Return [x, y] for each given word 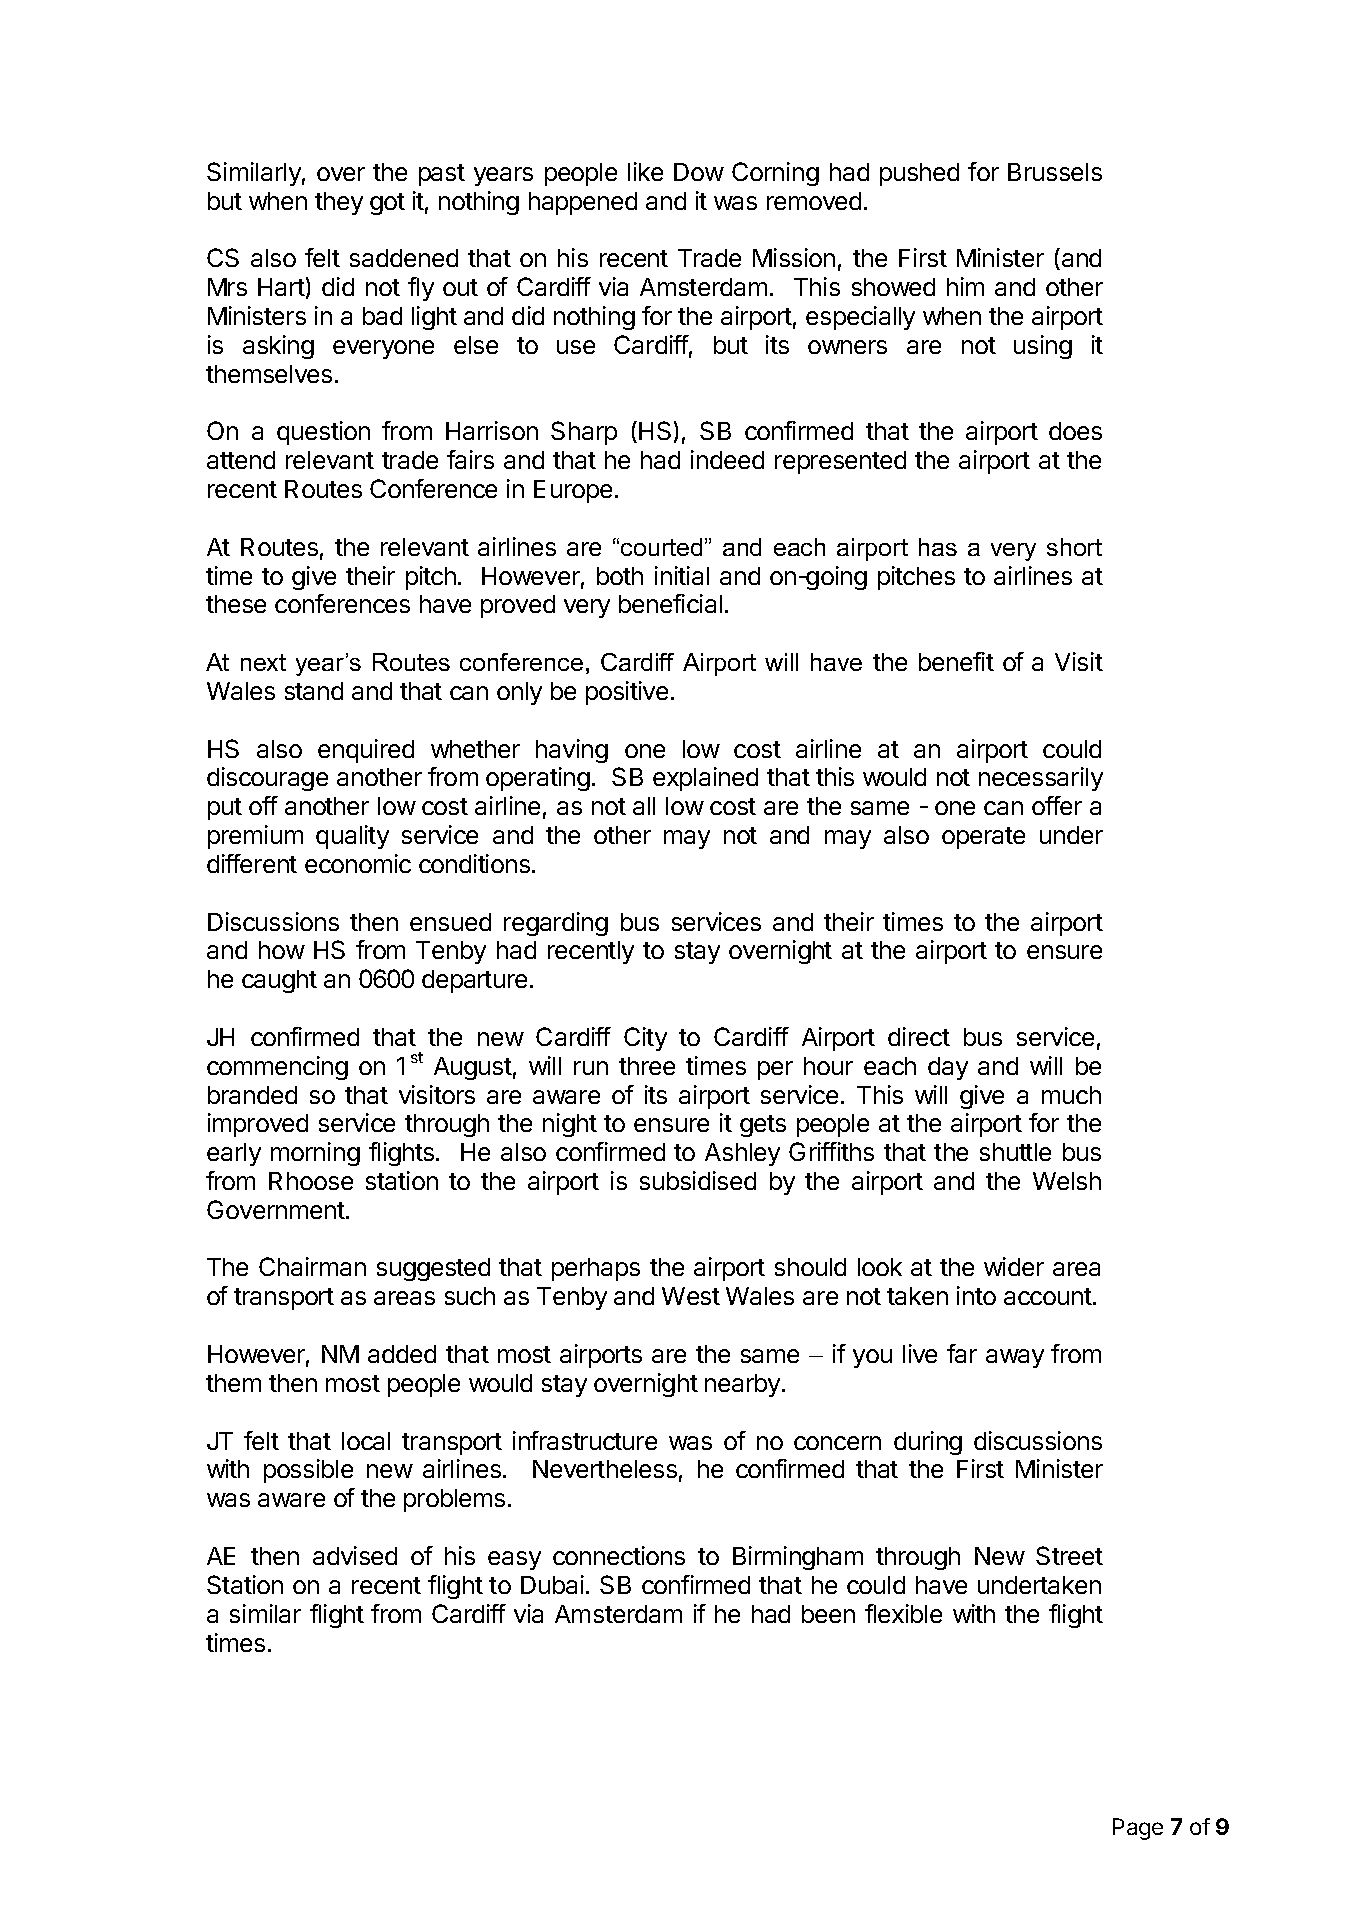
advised [355, 1555]
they [339, 203]
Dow [699, 172]
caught [279, 981]
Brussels [1055, 172]
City [645, 1039]
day [948, 1068]
